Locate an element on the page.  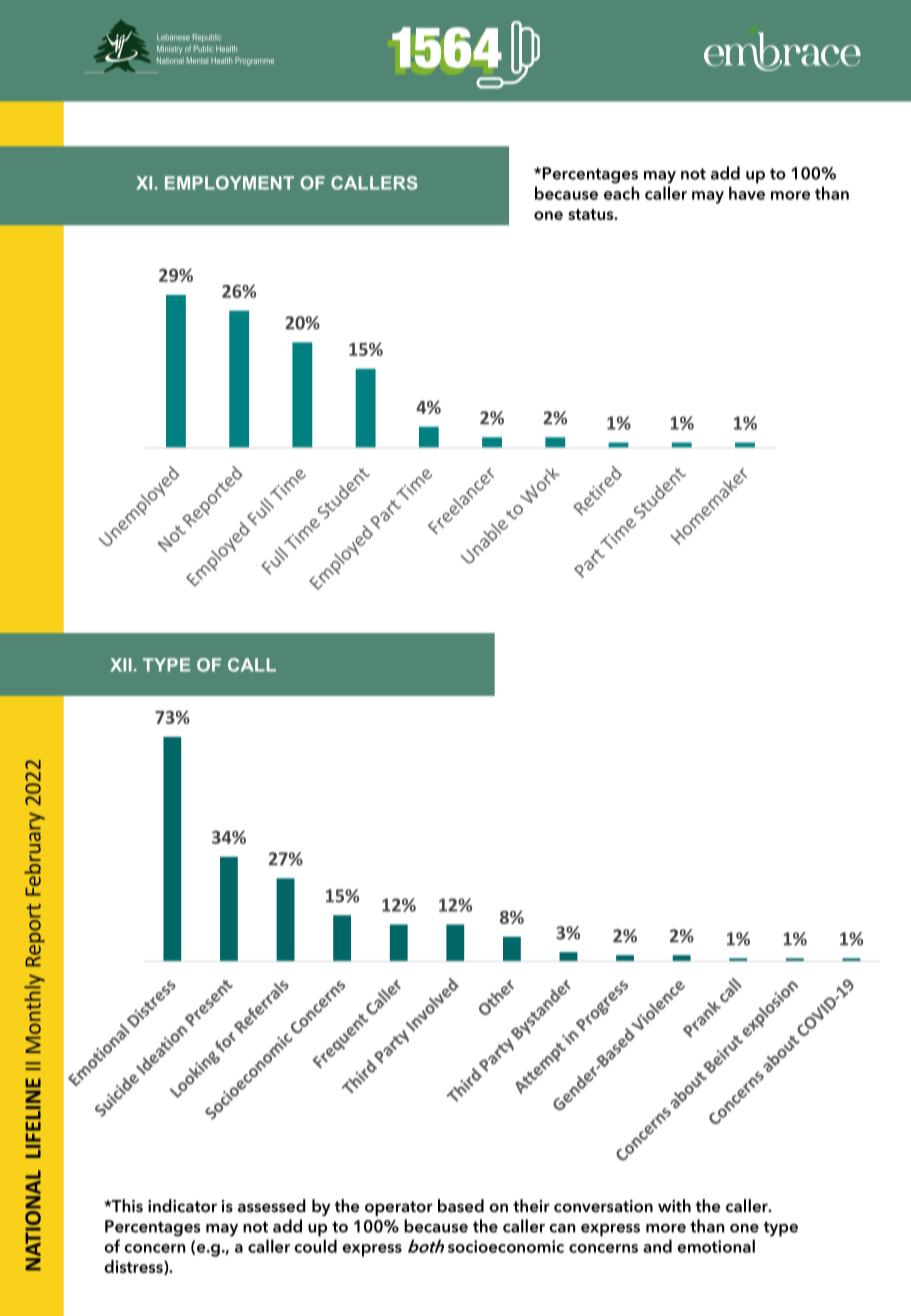
each is located at coordinates (622, 193).
